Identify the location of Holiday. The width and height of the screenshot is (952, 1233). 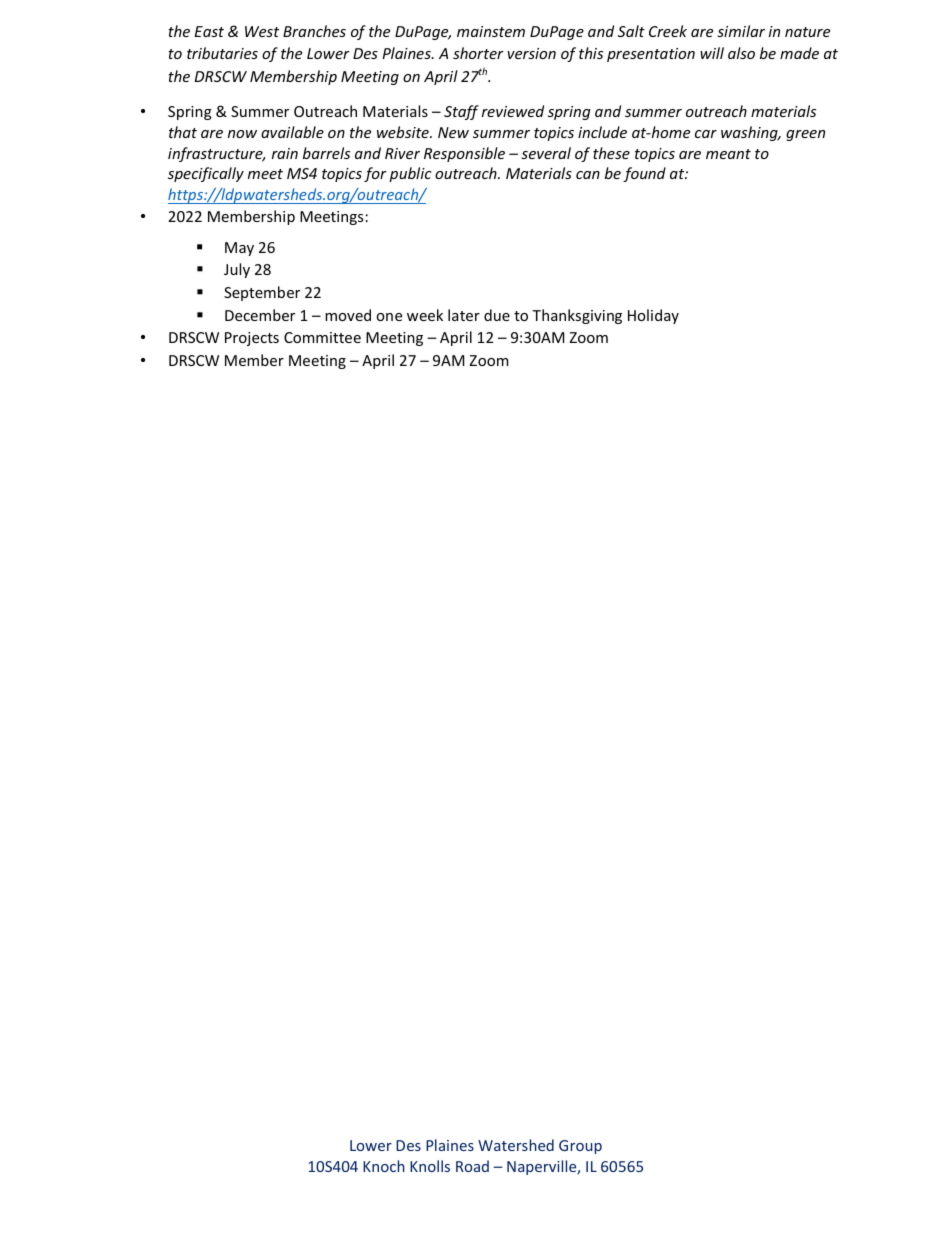
(653, 316).
